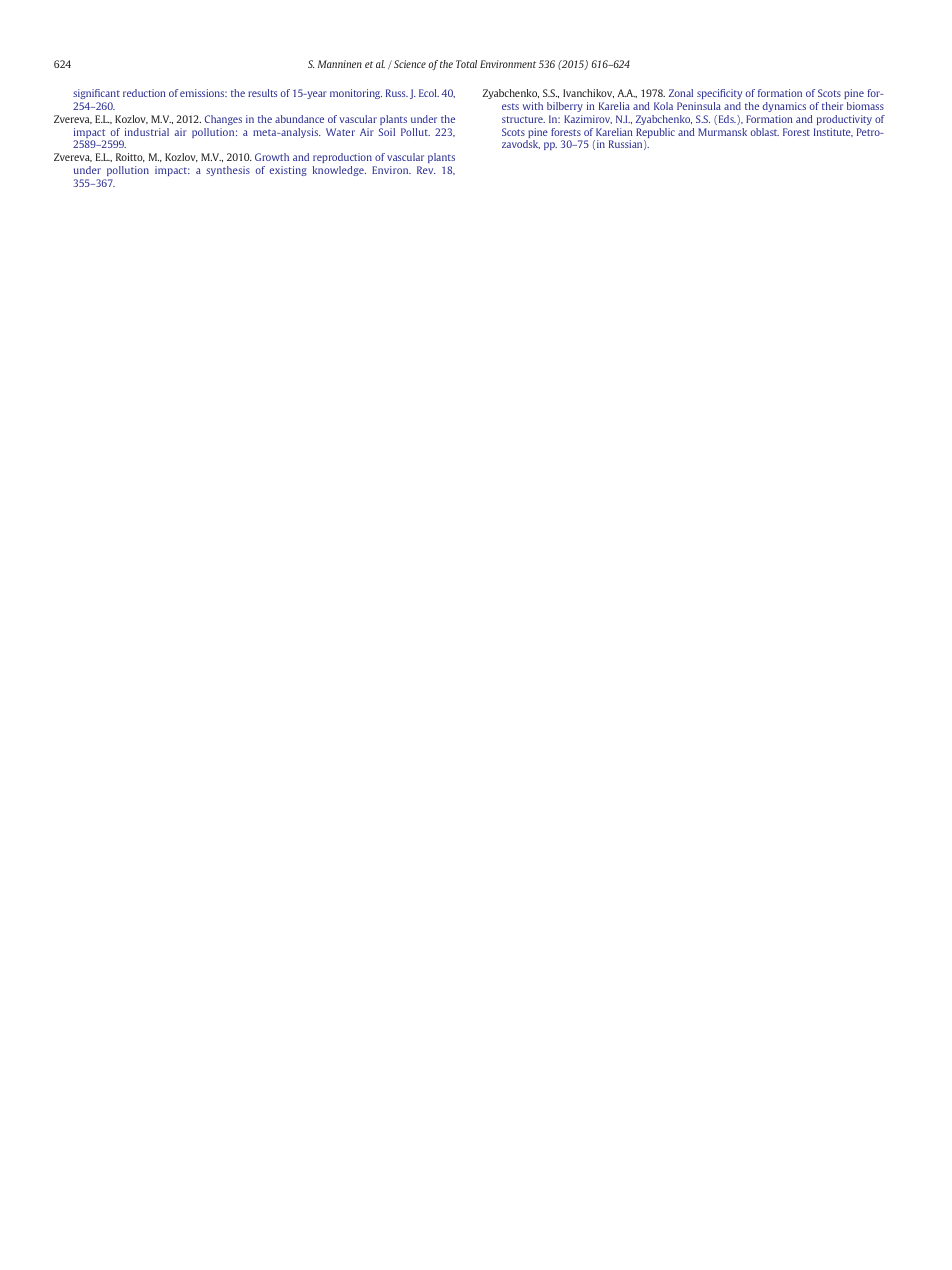 This page has width=952, height=1270. Describe the element at coordinates (228, 171) in the page. I see `synthesis` at that location.
